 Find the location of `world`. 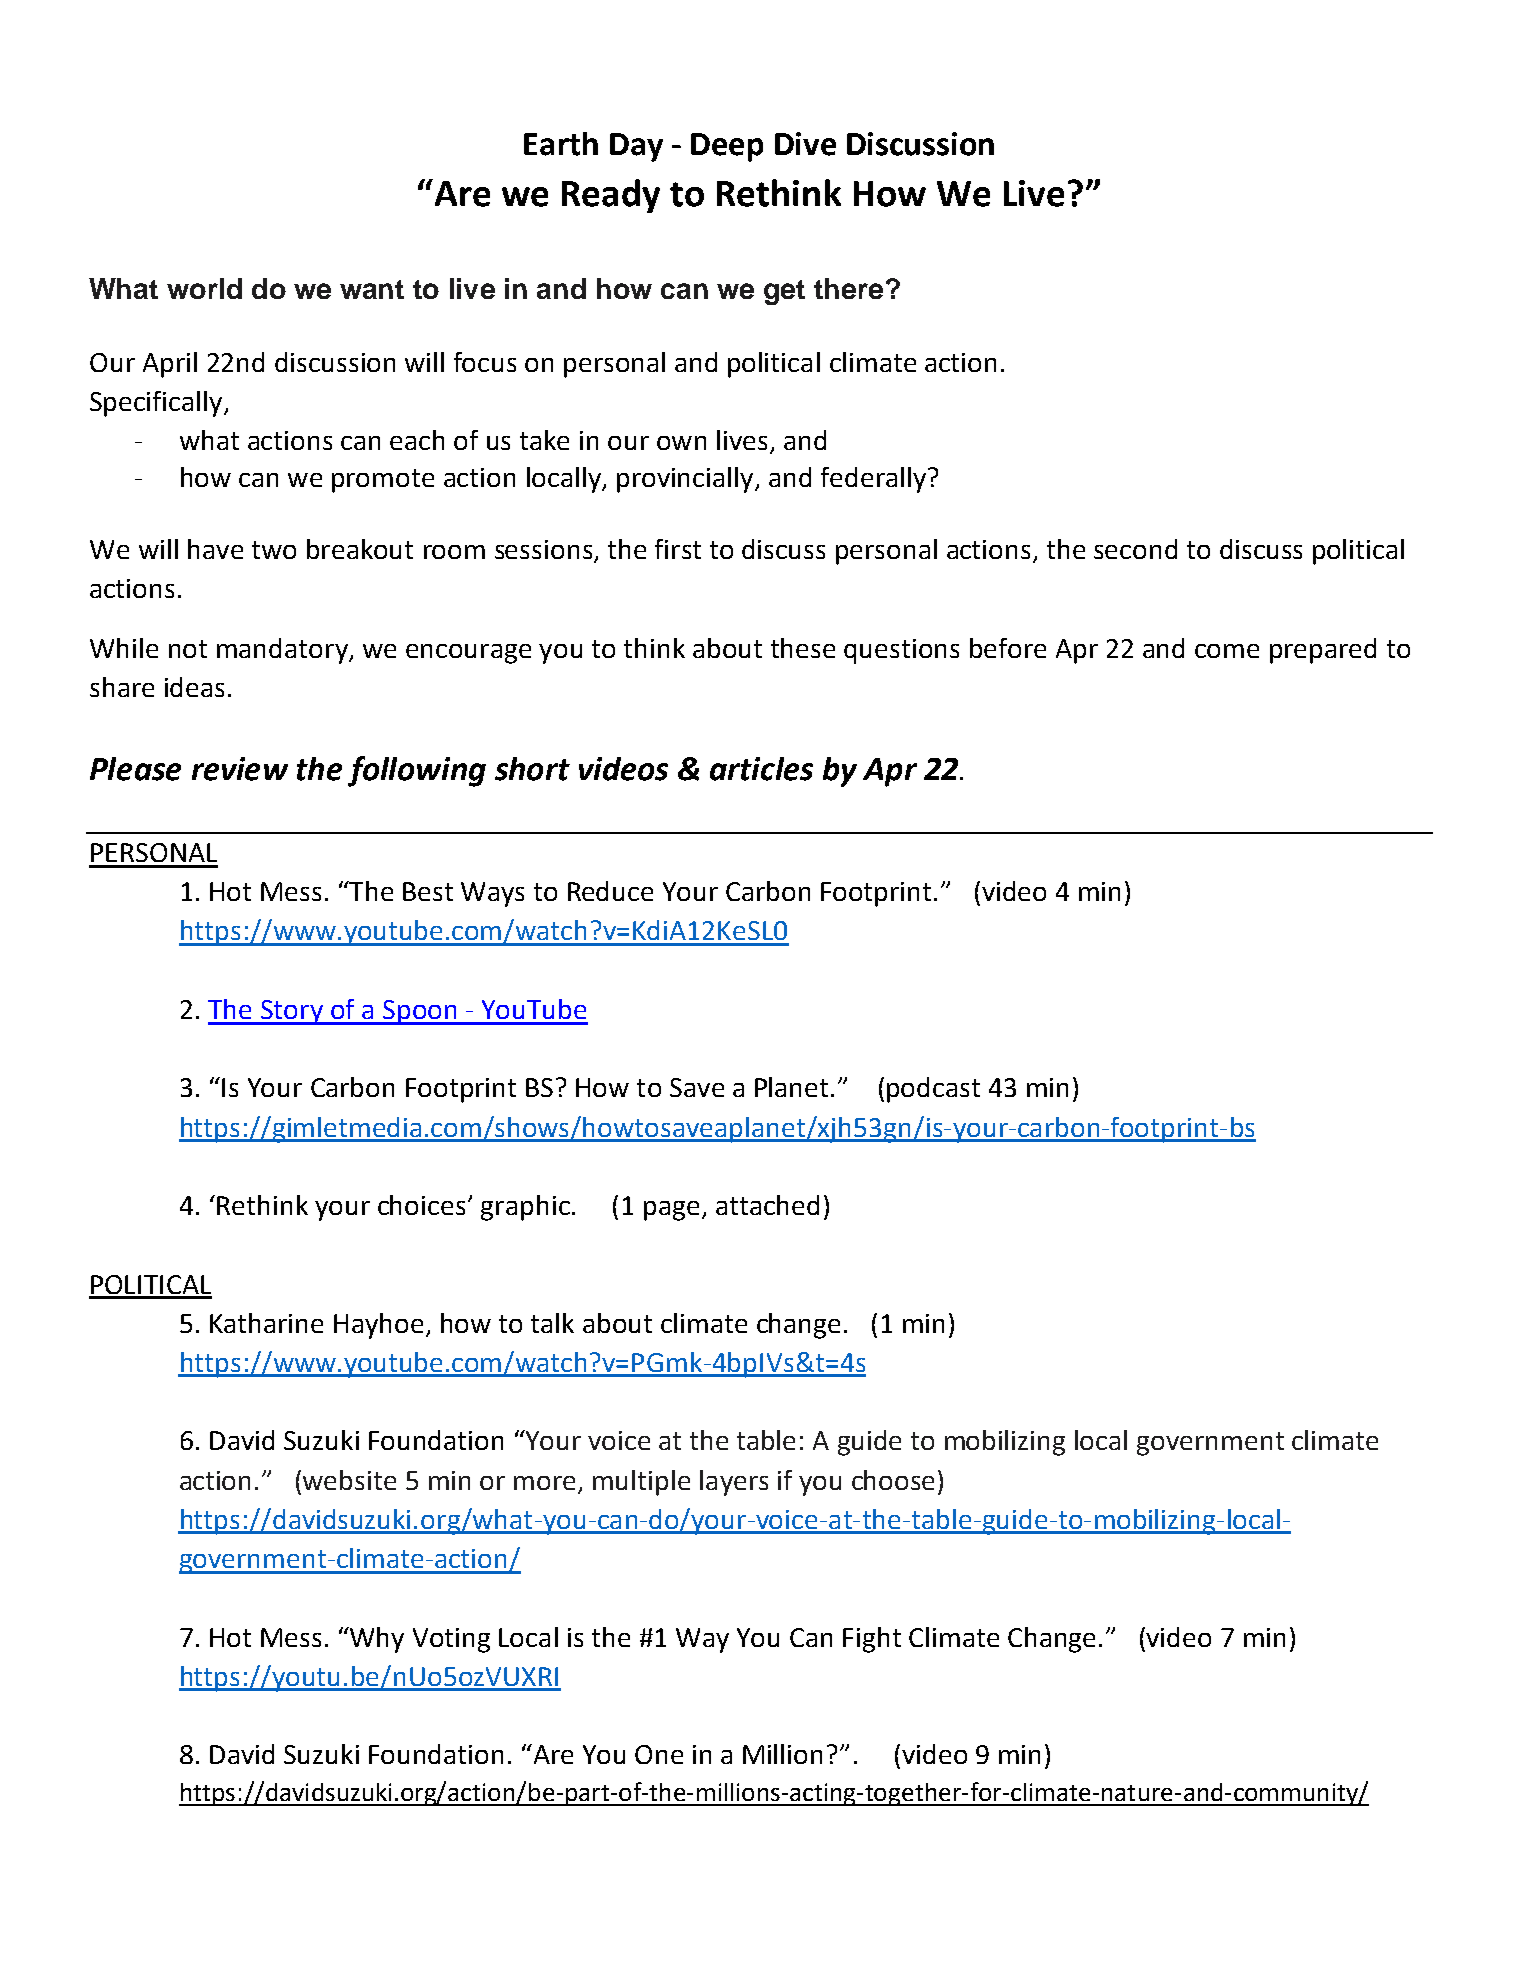

world is located at coordinates (204, 288).
